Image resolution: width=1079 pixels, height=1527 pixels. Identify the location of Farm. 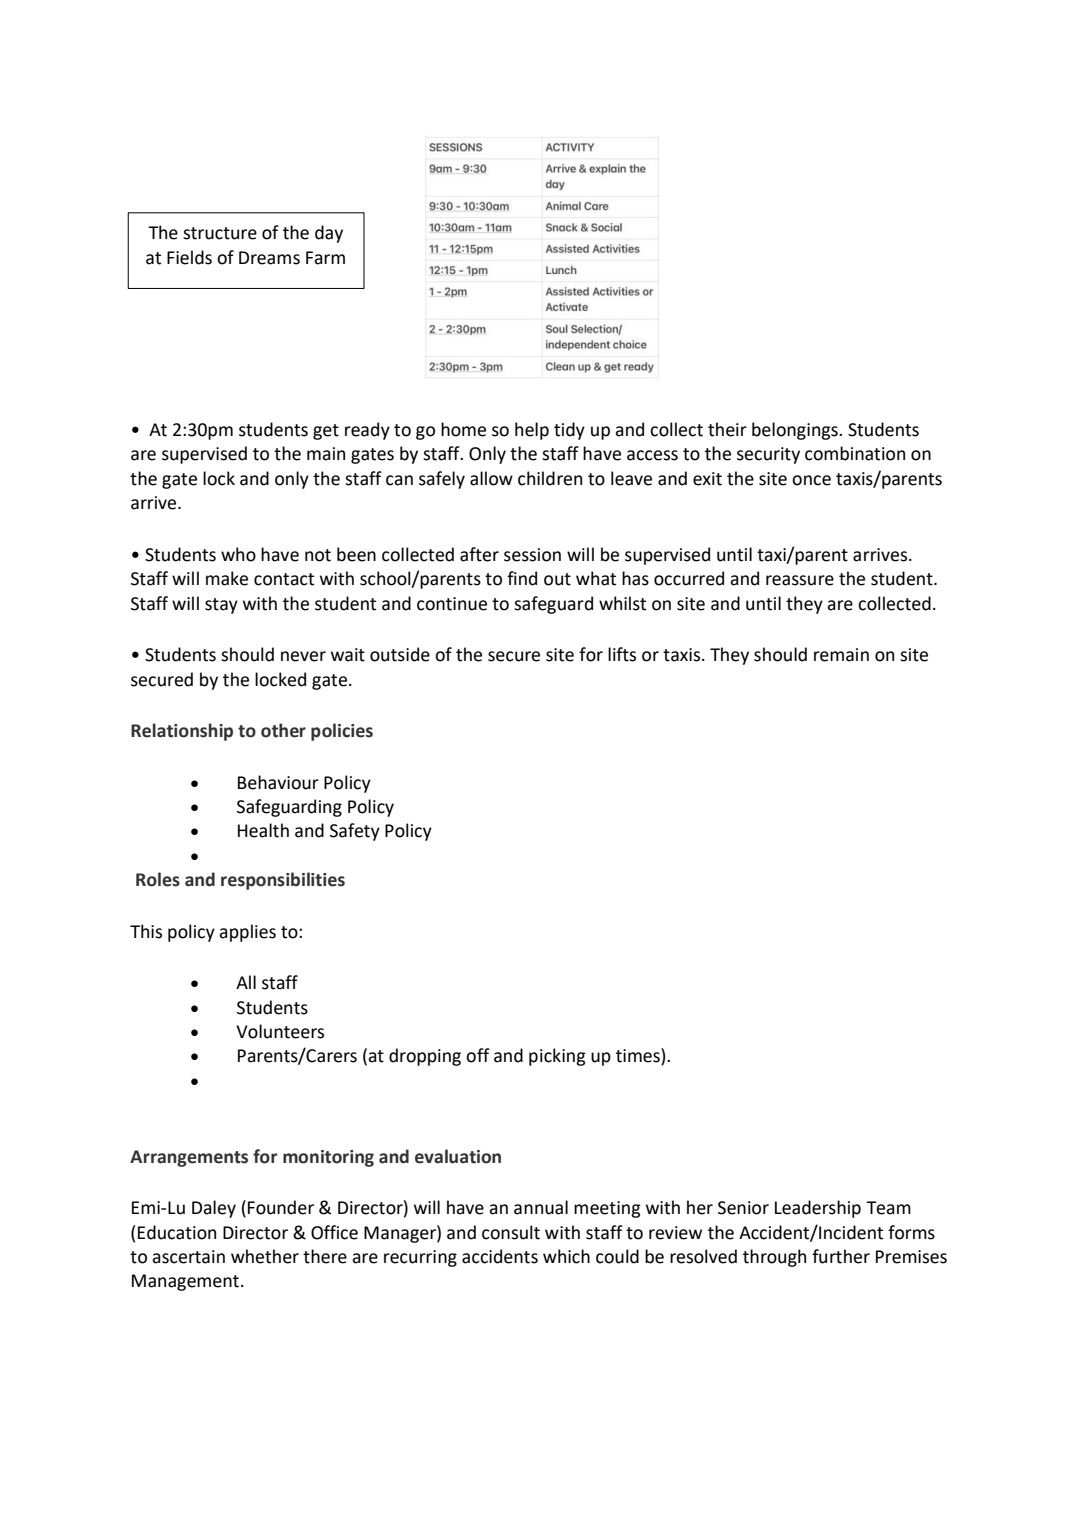
(325, 258).
